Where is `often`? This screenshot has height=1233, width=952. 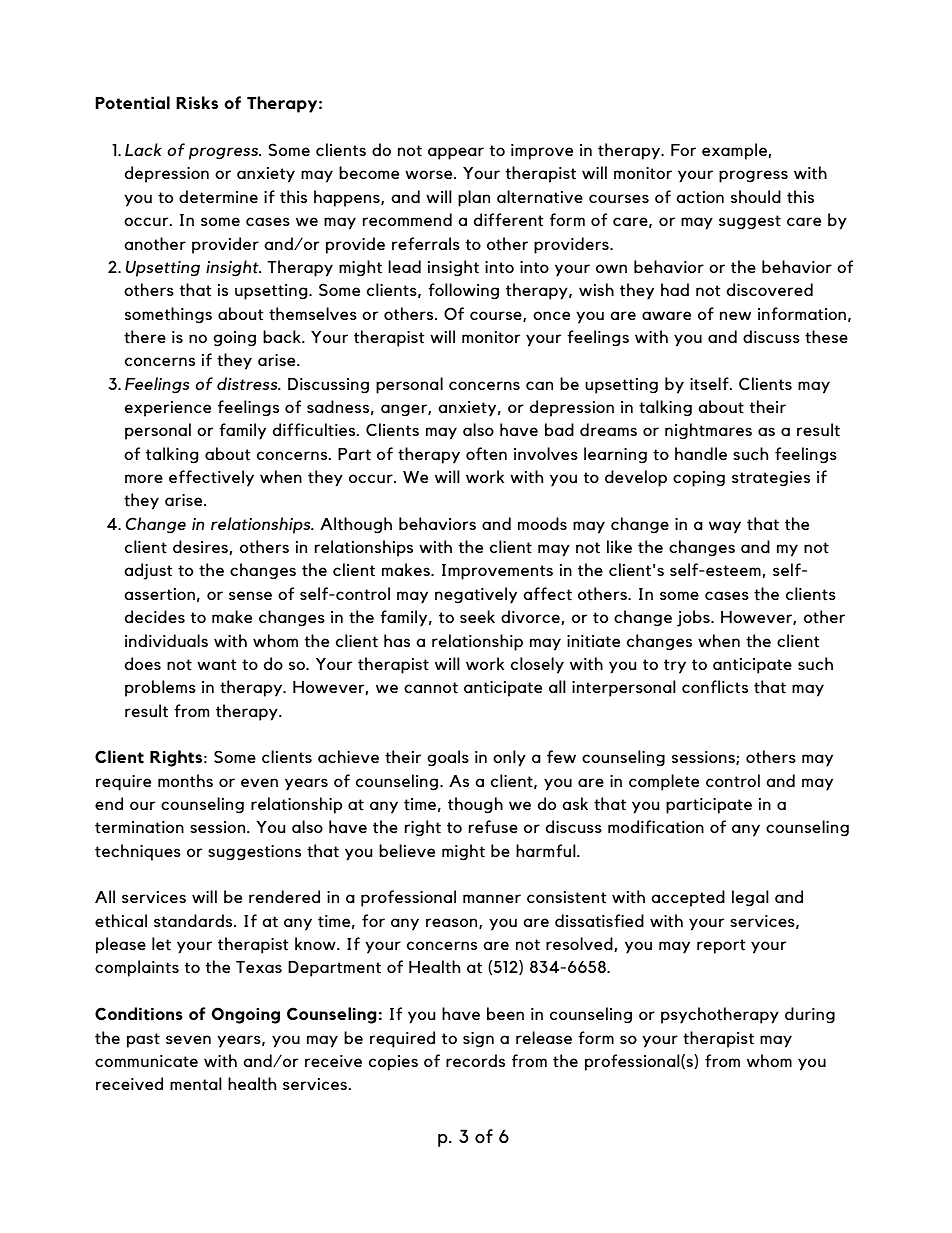 often is located at coordinates (486, 454).
